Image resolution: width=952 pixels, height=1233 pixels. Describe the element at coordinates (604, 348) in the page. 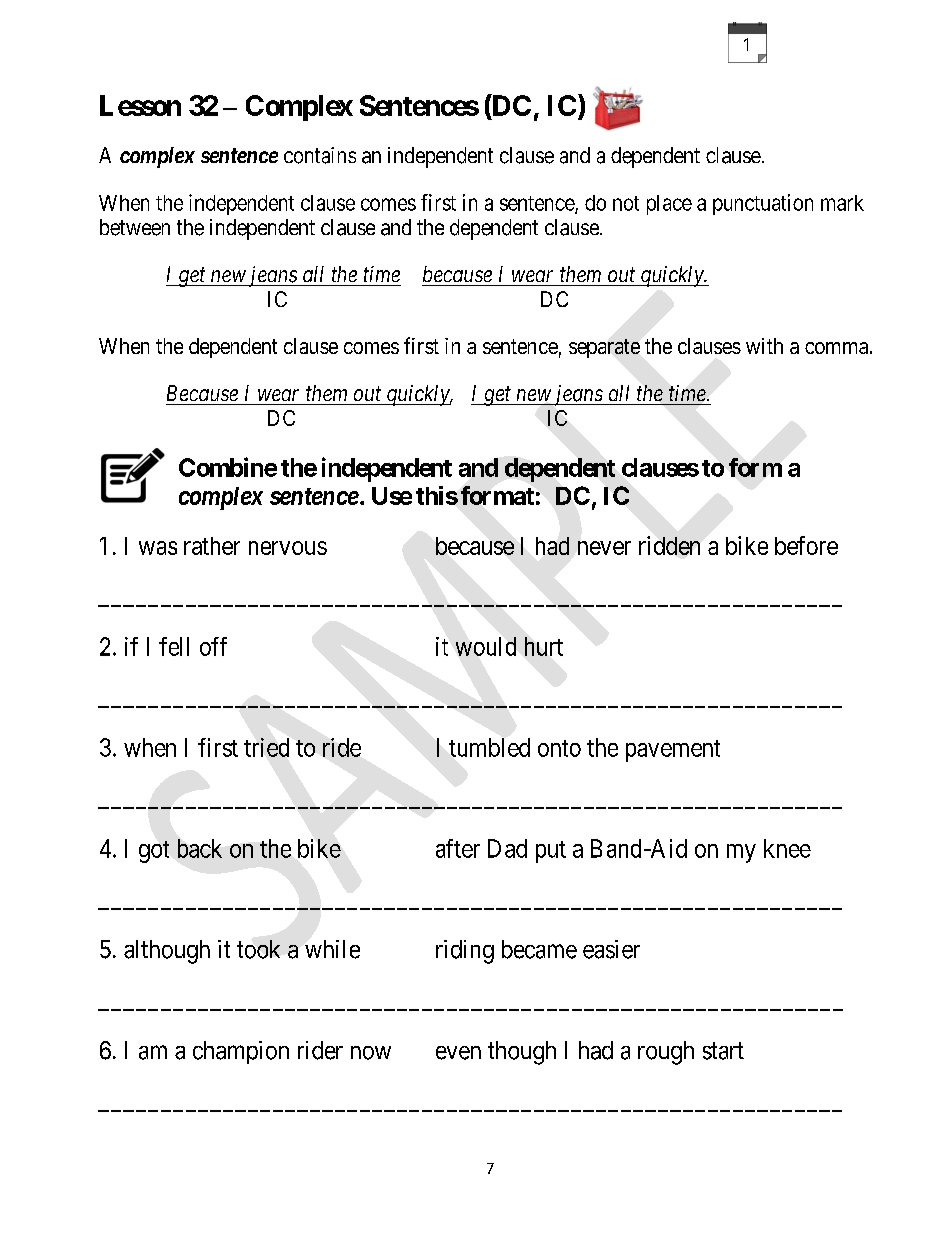

I see `separate` at that location.
